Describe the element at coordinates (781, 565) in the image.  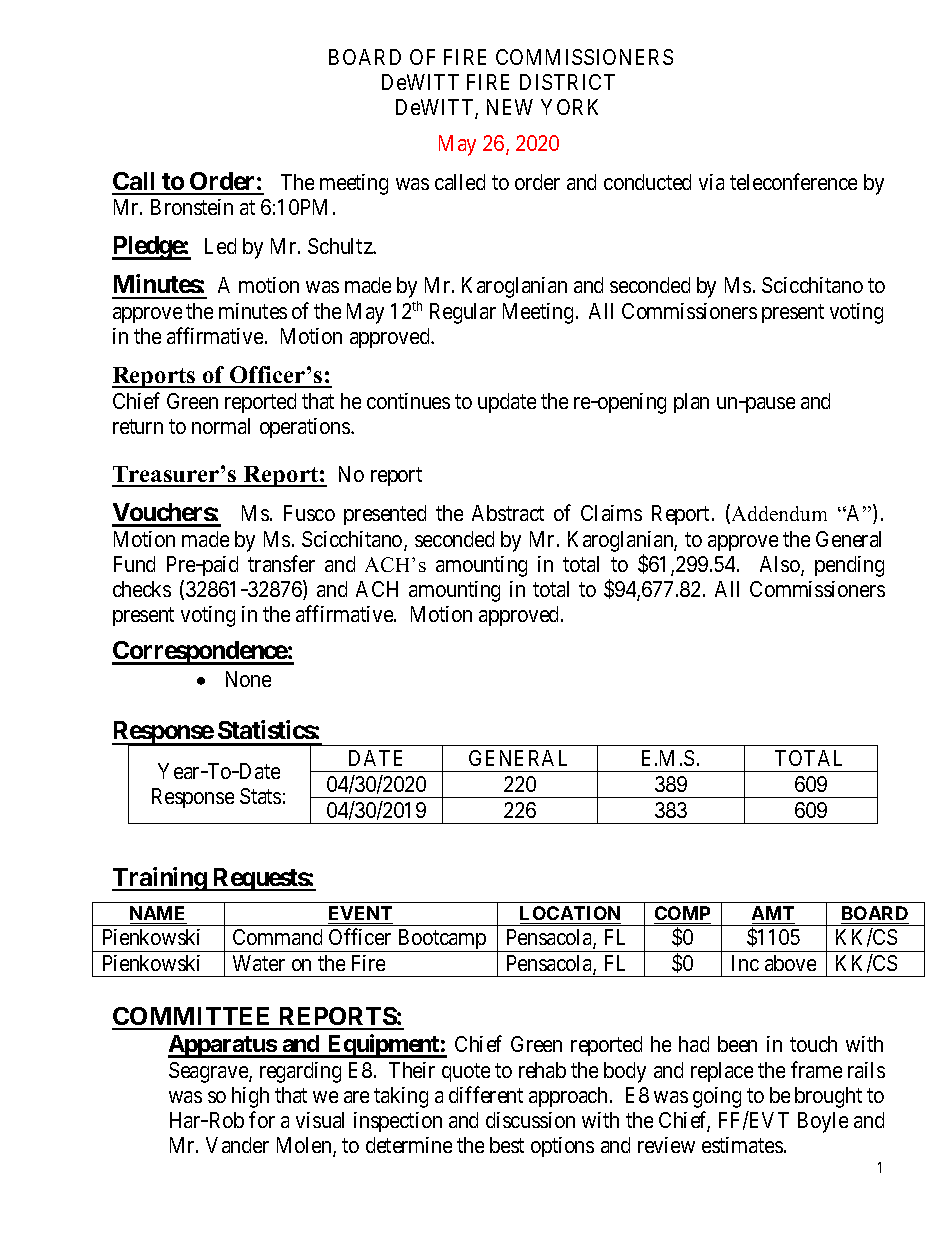
I see `Also` at that location.
